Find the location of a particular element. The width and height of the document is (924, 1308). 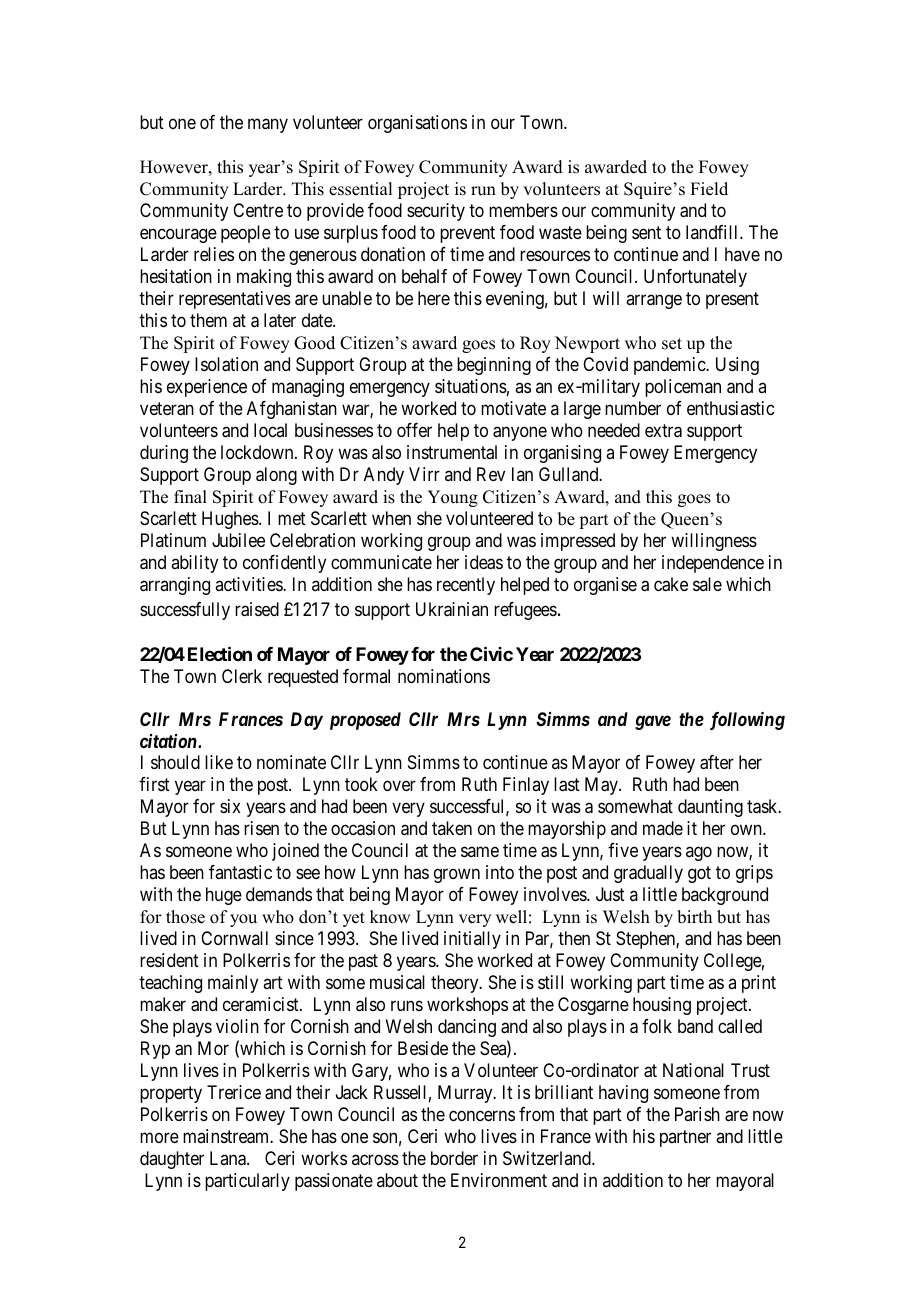

Lana is located at coordinates (229, 1158).
